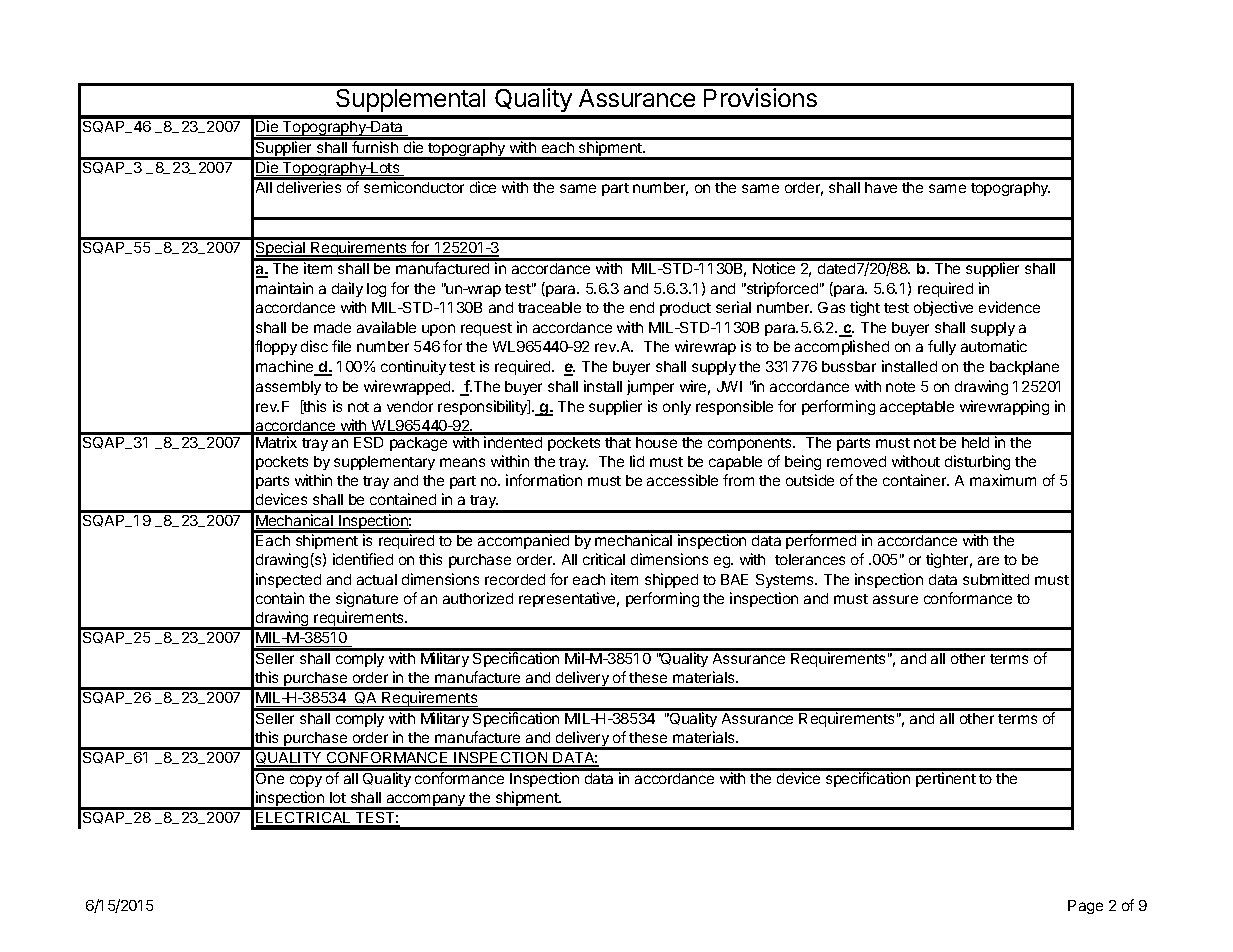  Describe the element at coordinates (426, 801) in the screenshot. I see `accompany` at that location.
